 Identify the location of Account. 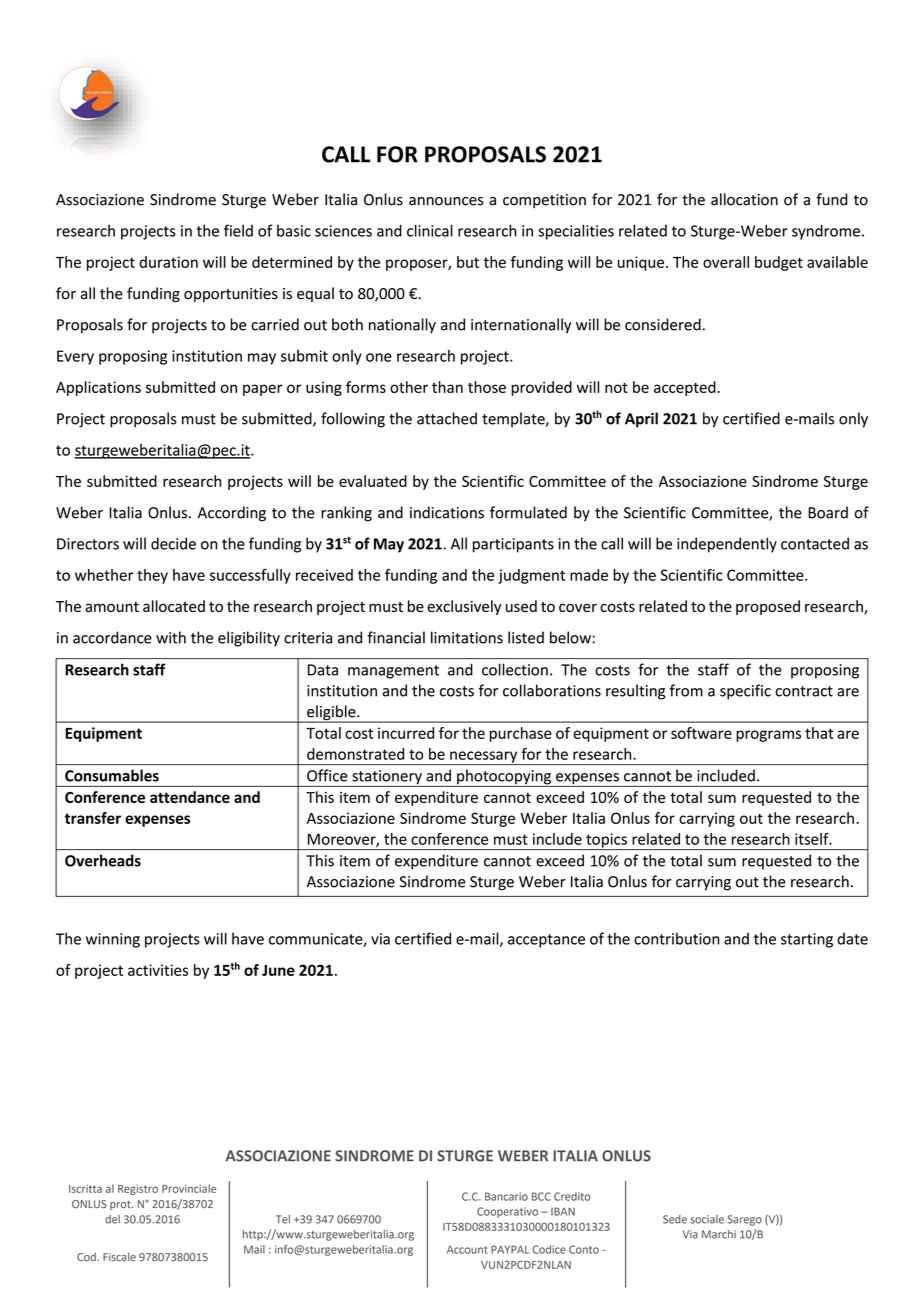
(467, 1250).
